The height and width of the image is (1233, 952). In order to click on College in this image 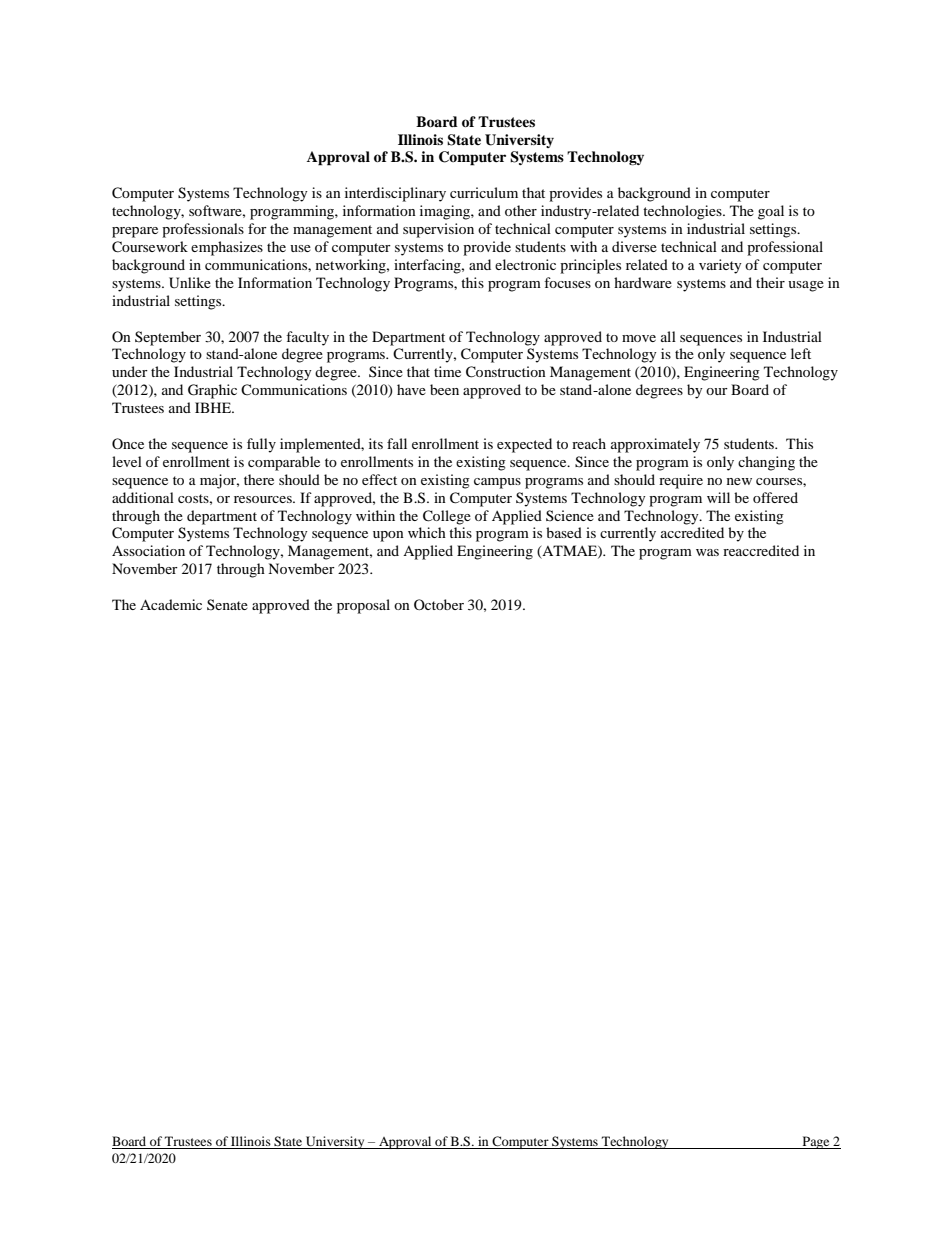, I will do `click(447, 517)`.
